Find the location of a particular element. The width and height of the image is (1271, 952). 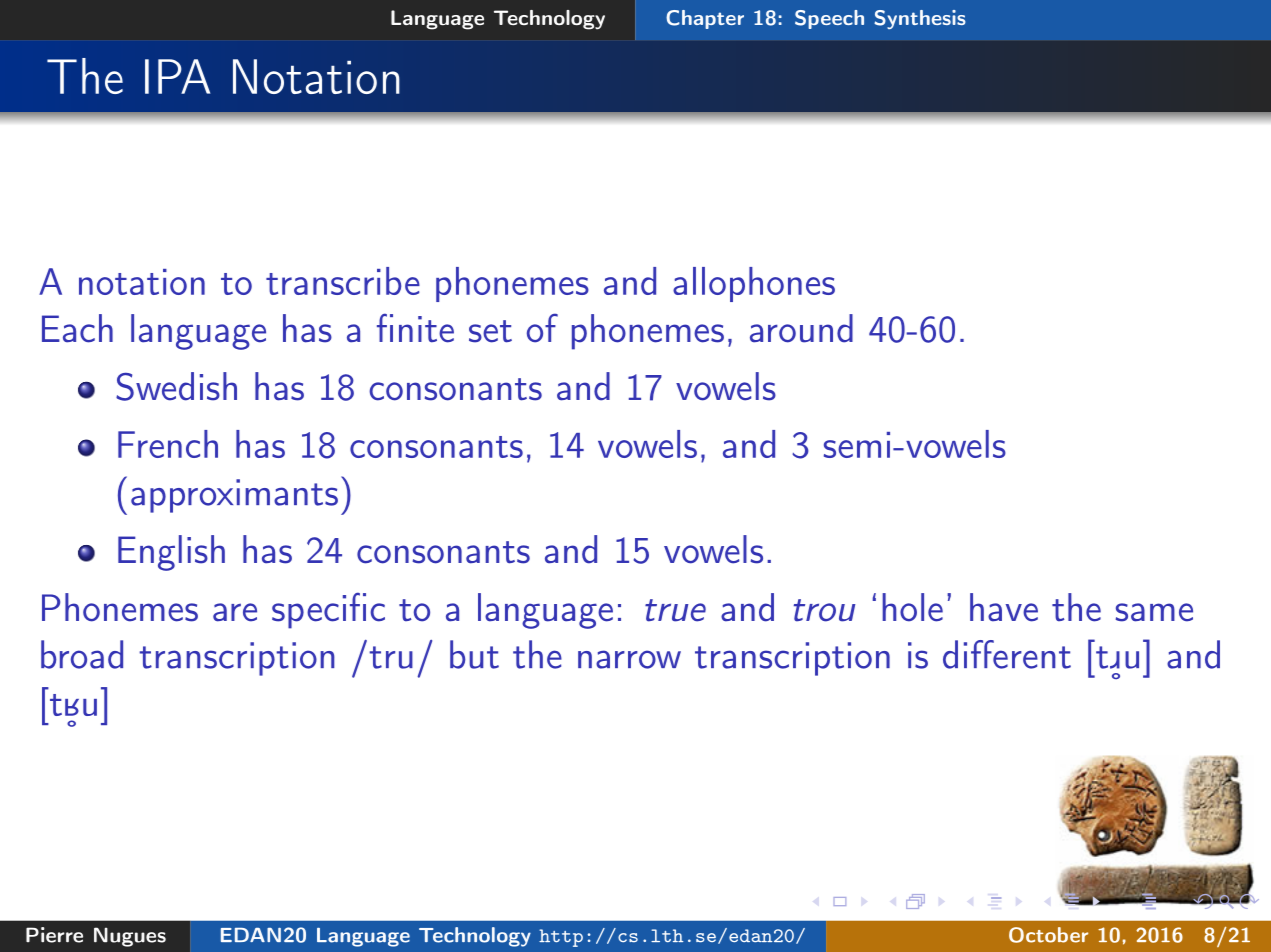

Chapter is located at coordinates (705, 19).
